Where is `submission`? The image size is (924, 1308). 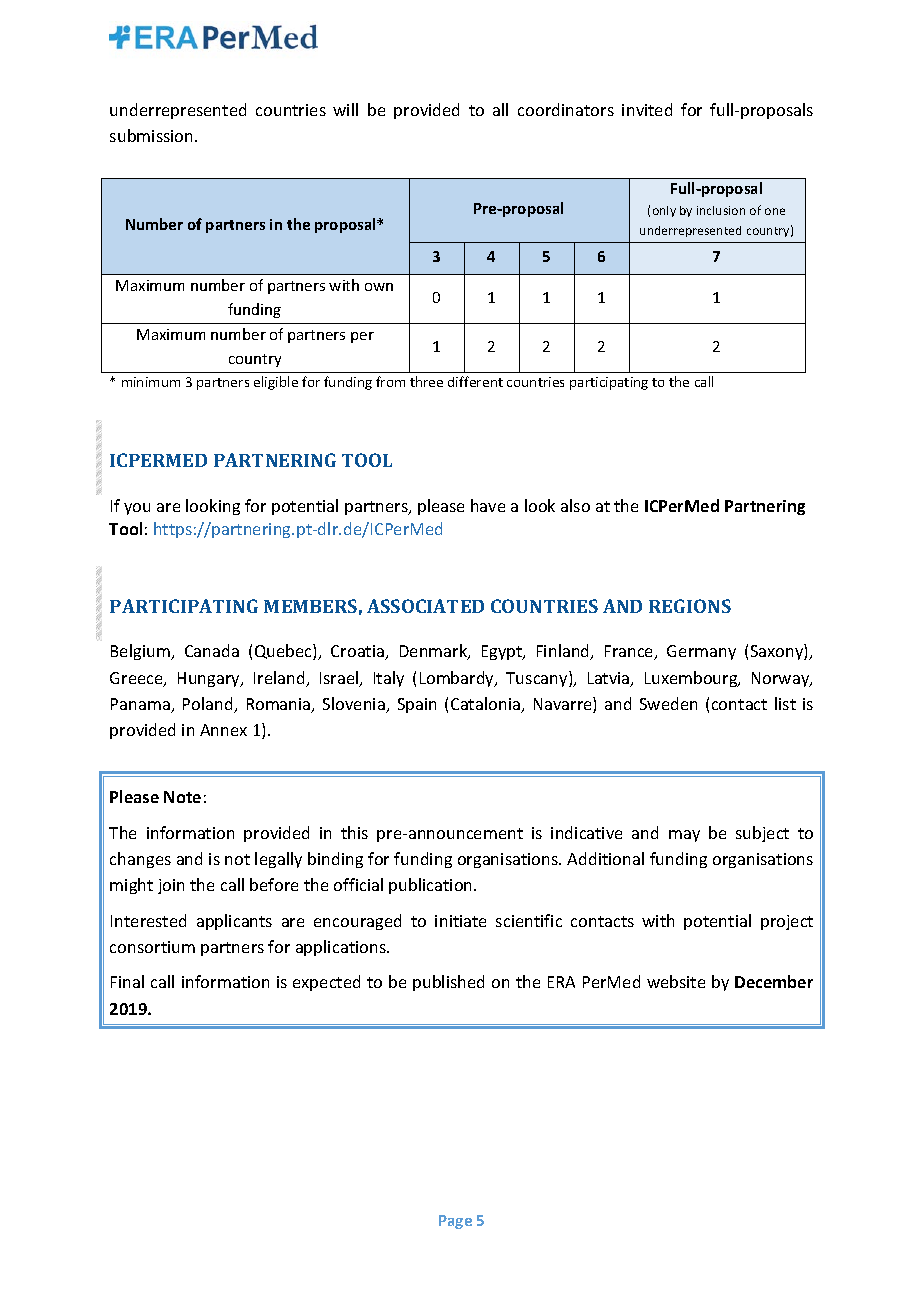 submission is located at coordinates (153, 135).
